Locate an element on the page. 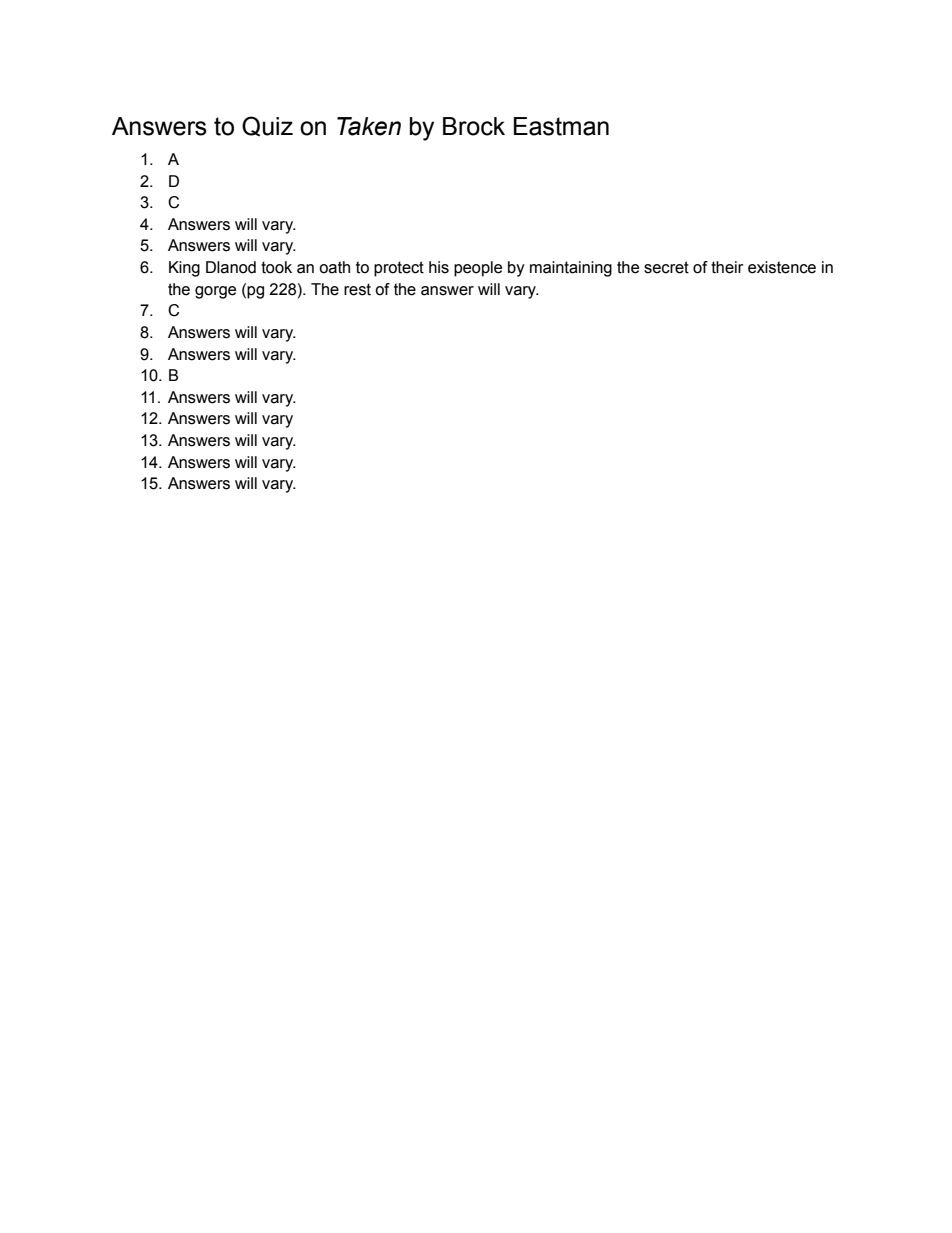 Image resolution: width=952 pixels, height=1233 pixels. Brock is located at coordinates (474, 126).
